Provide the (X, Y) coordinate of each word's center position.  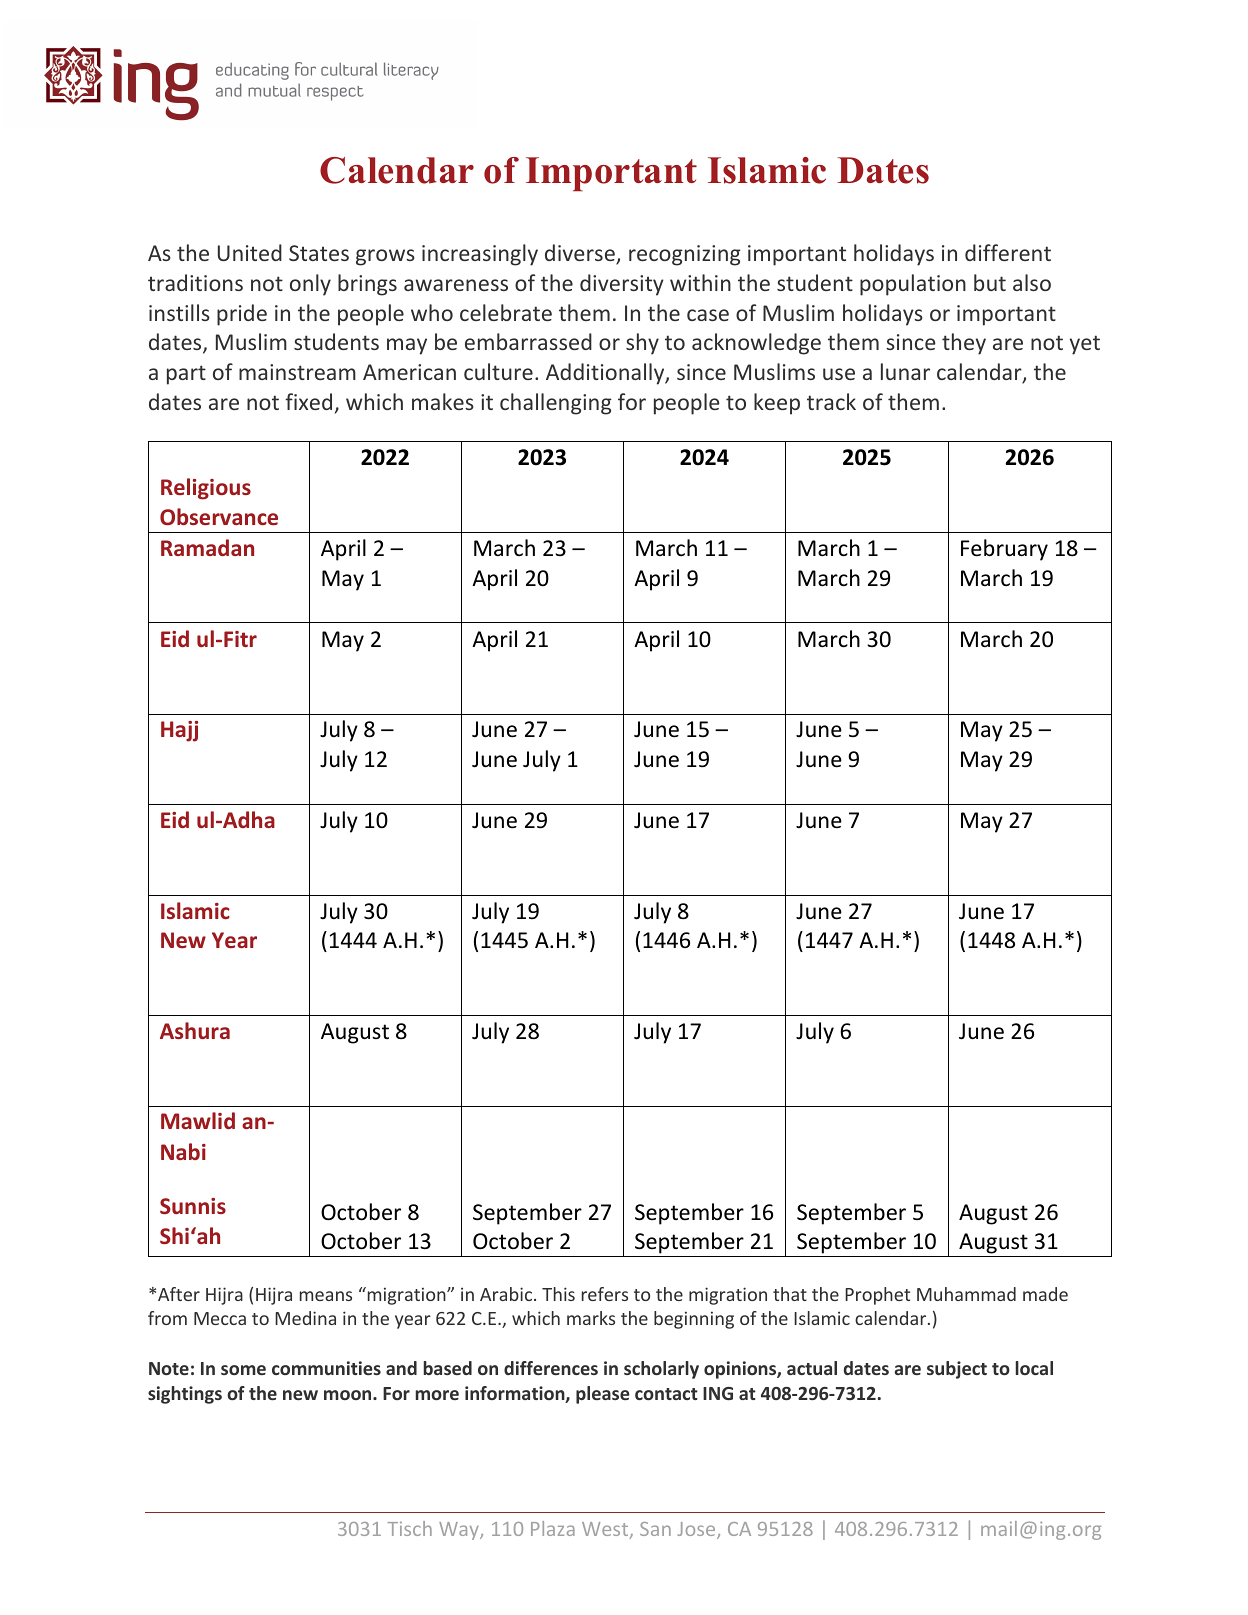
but (990, 282)
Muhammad (966, 1294)
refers (605, 1294)
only (310, 285)
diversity (622, 285)
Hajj (179, 731)
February (1004, 550)
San (655, 1529)
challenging (556, 404)
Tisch (409, 1528)
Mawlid (198, 1120)
